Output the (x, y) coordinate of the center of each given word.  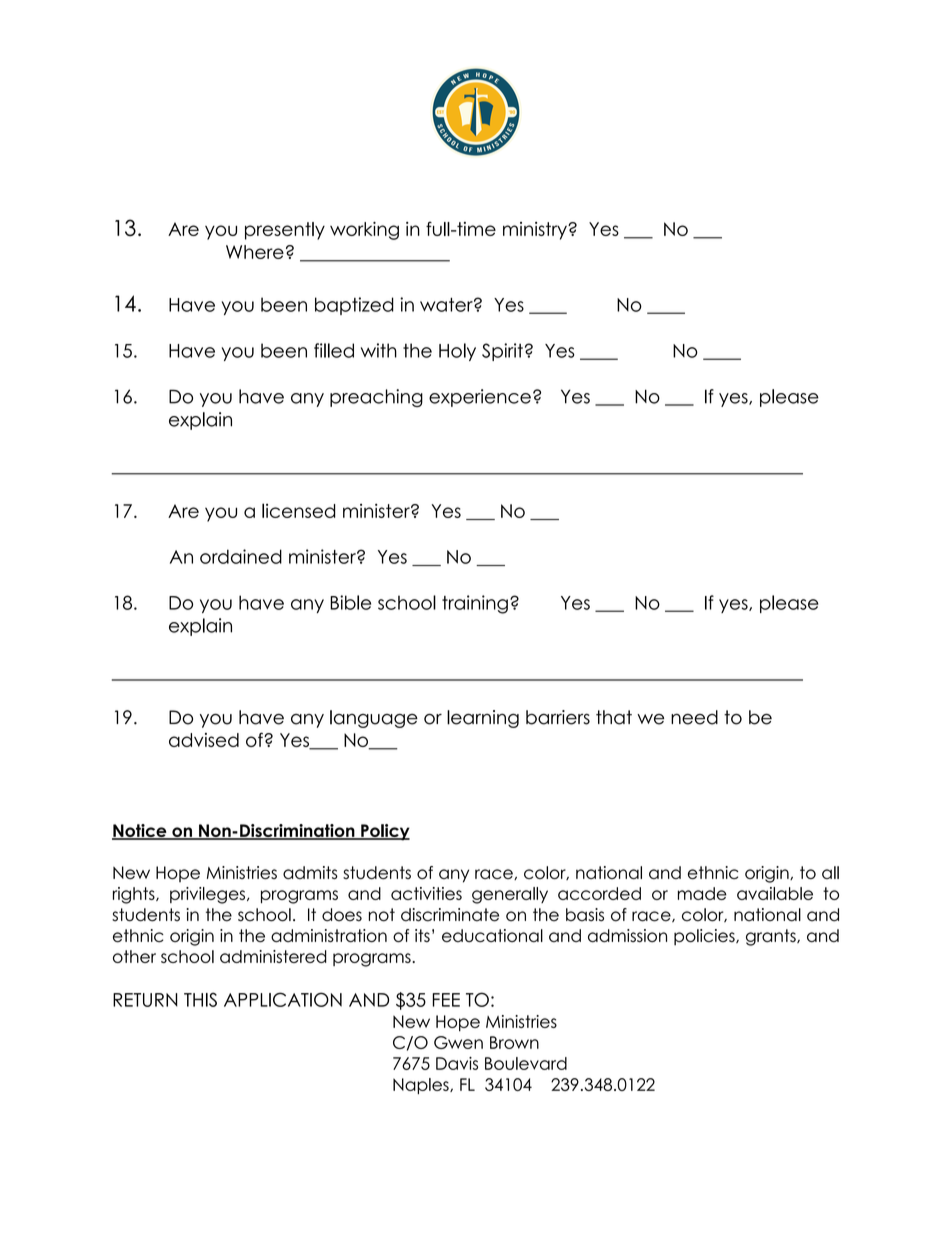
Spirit (502, 352)
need (694, 717)
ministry (536, 231)
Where (255, 252)
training (475, 604)
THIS (200, 999)
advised (204, 740)
